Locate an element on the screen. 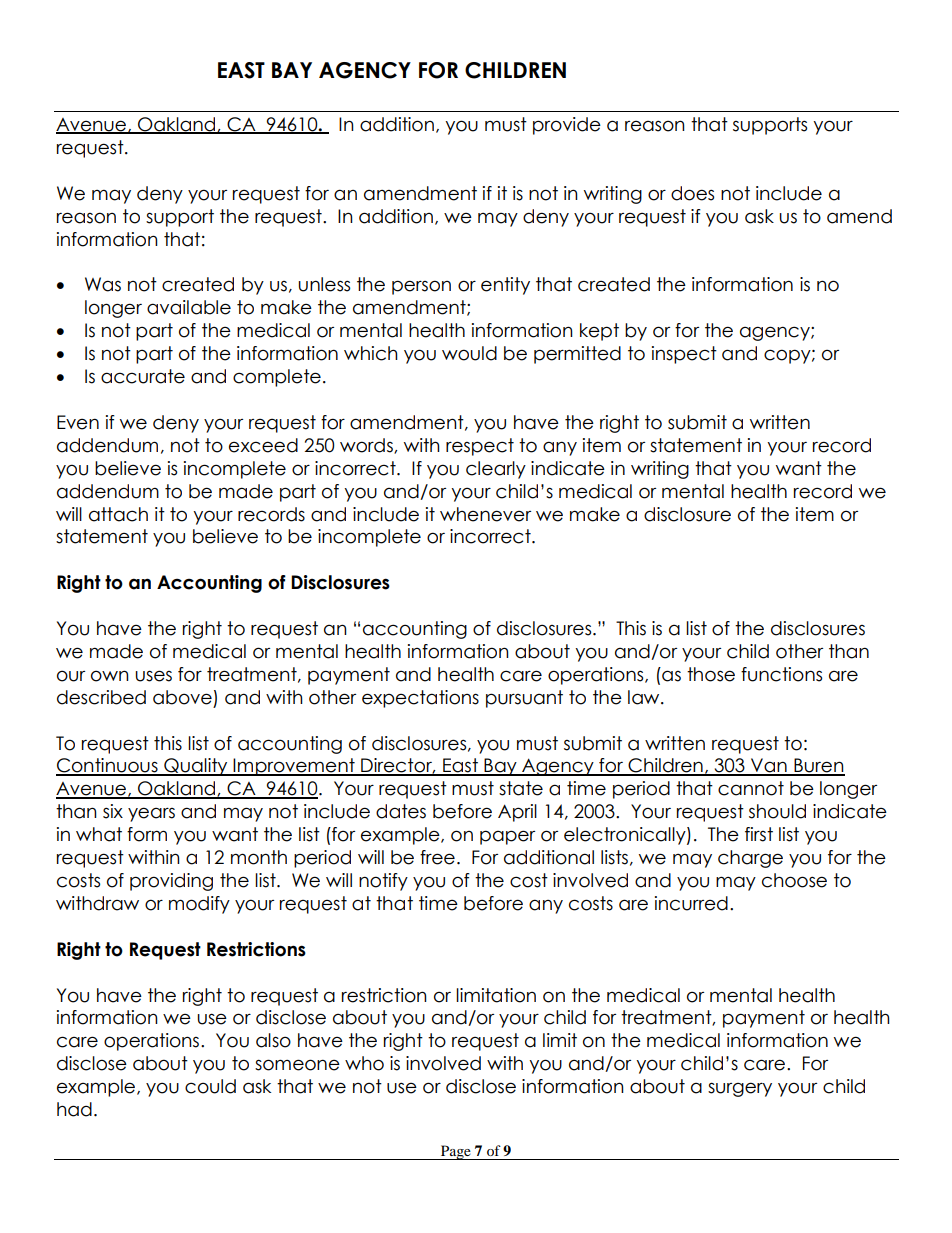 Image resolution: width=952 pixels, height=1233 pixels. years is located at coordinates (151, 814).
